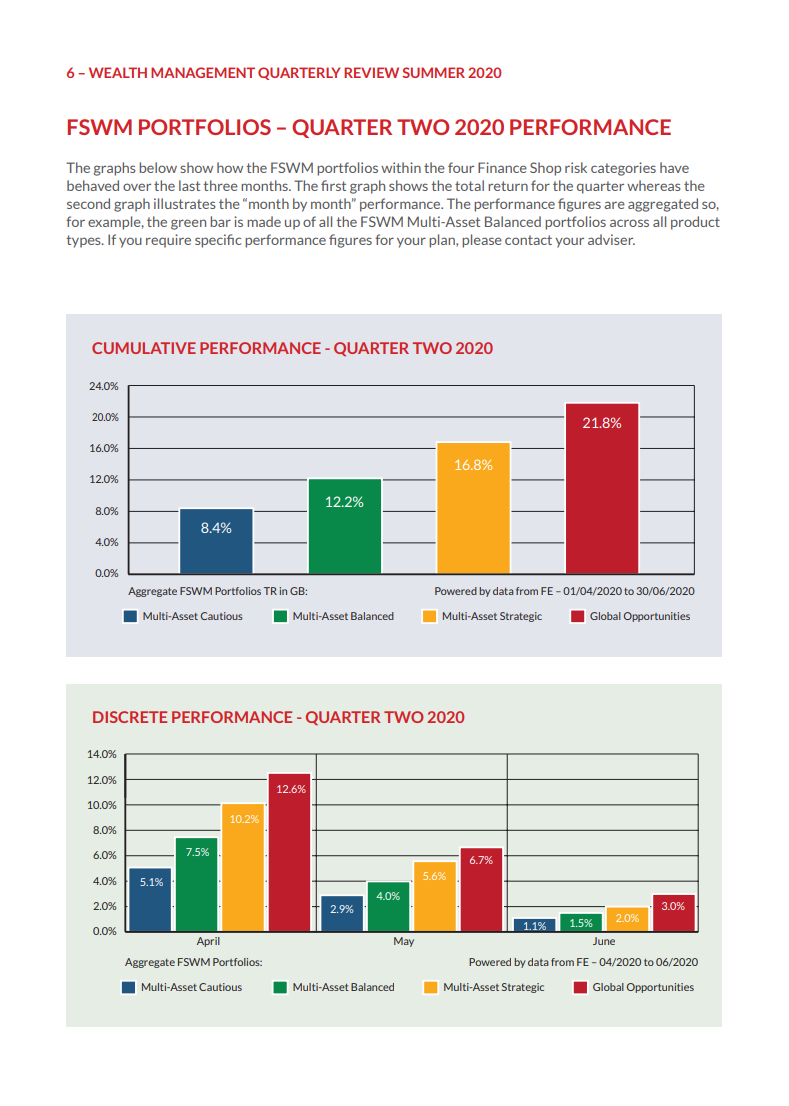  Describe the element at coordinates (604, 941) in the page. I see `June` at that location.
